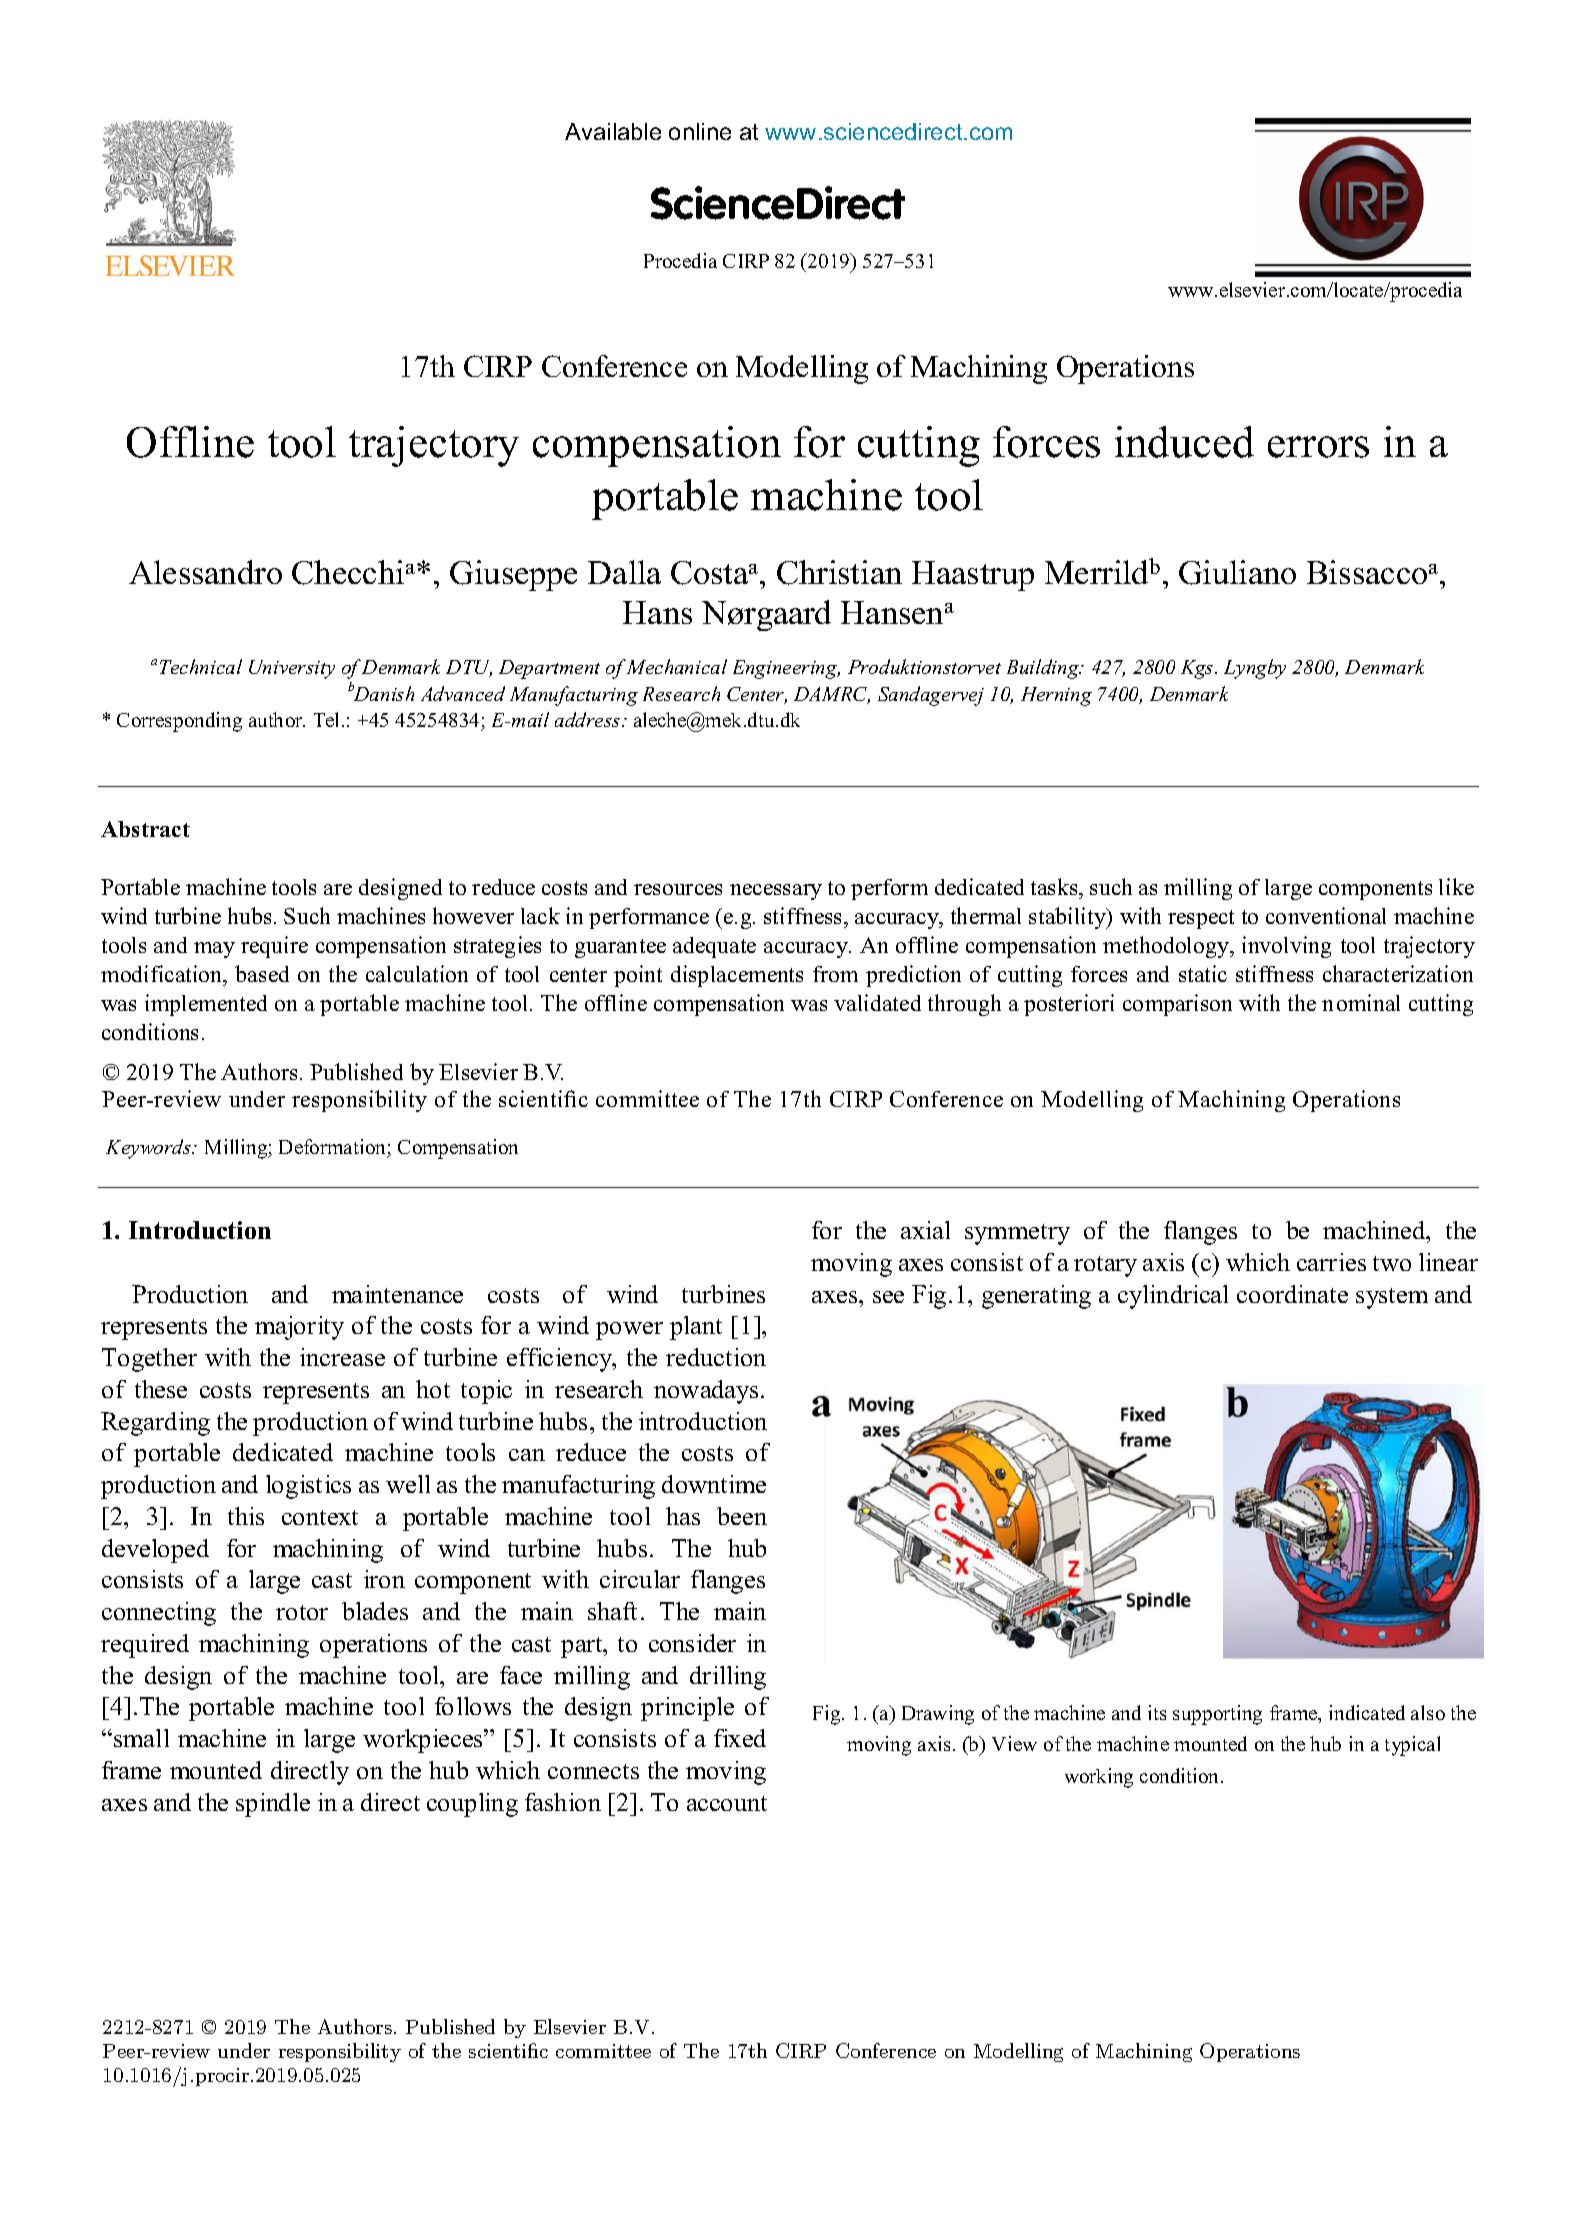 This image has width=1575, height=2227. Describe the element at coordinates (991, 1241) in the image. I see `study` at that location.
